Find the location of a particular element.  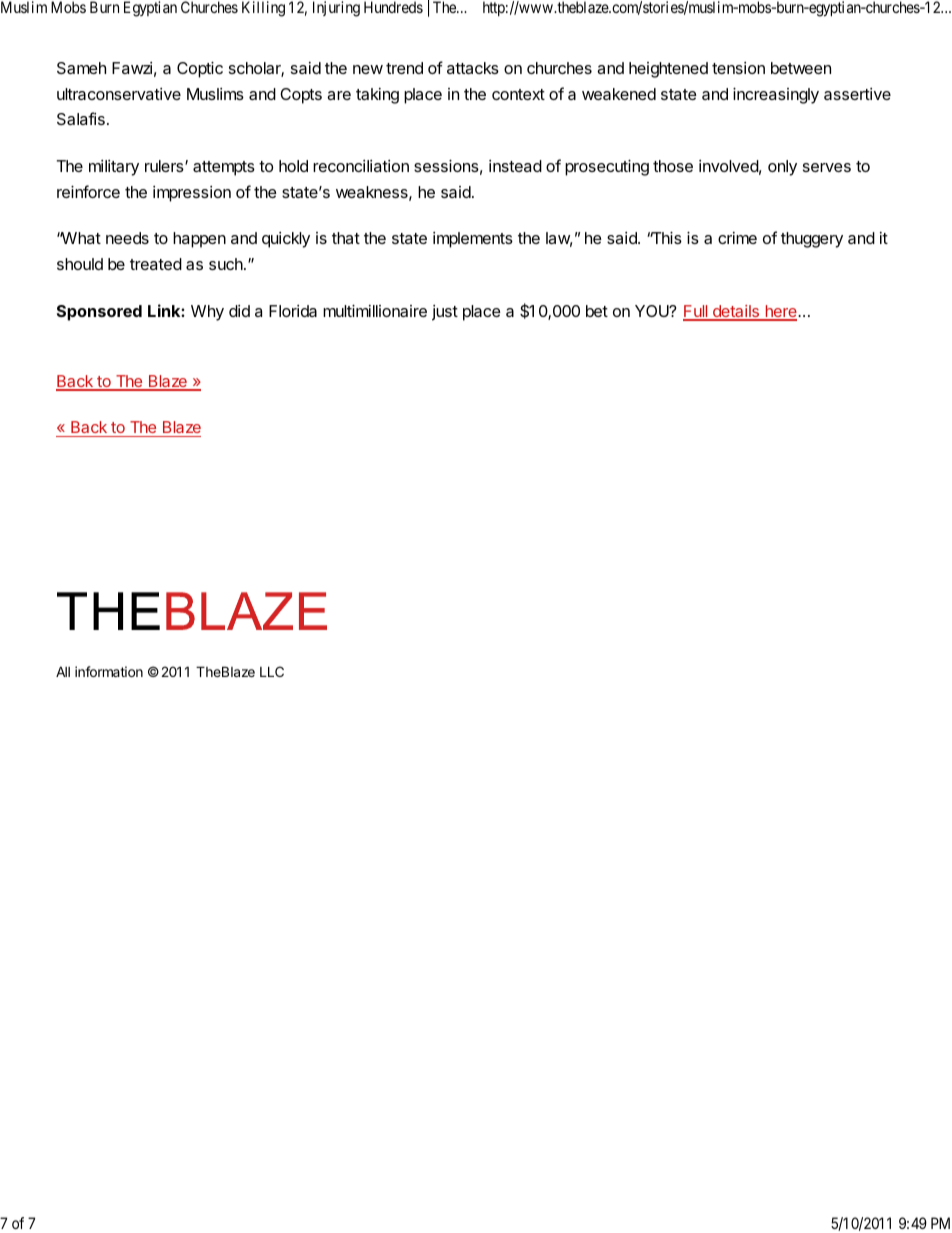

crime is located at coordinates (737, 238).
